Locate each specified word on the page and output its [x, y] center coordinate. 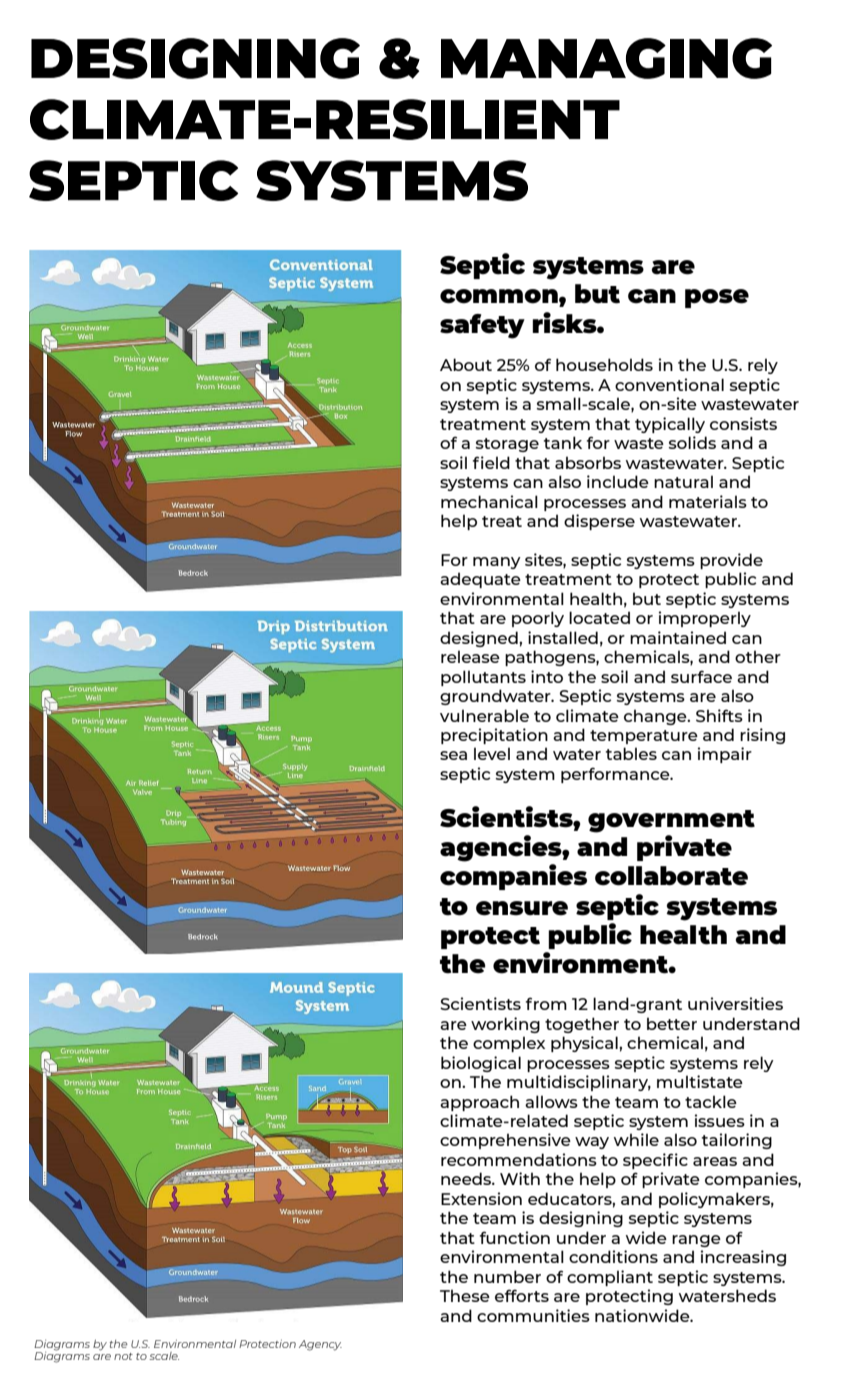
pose [717, 298]
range [696, 1241]
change [656, 717]
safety [482, 326]
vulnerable [484, 715]
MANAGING [606, 58]
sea [453, 755]
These [465, 1295]
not [123, 1356]
